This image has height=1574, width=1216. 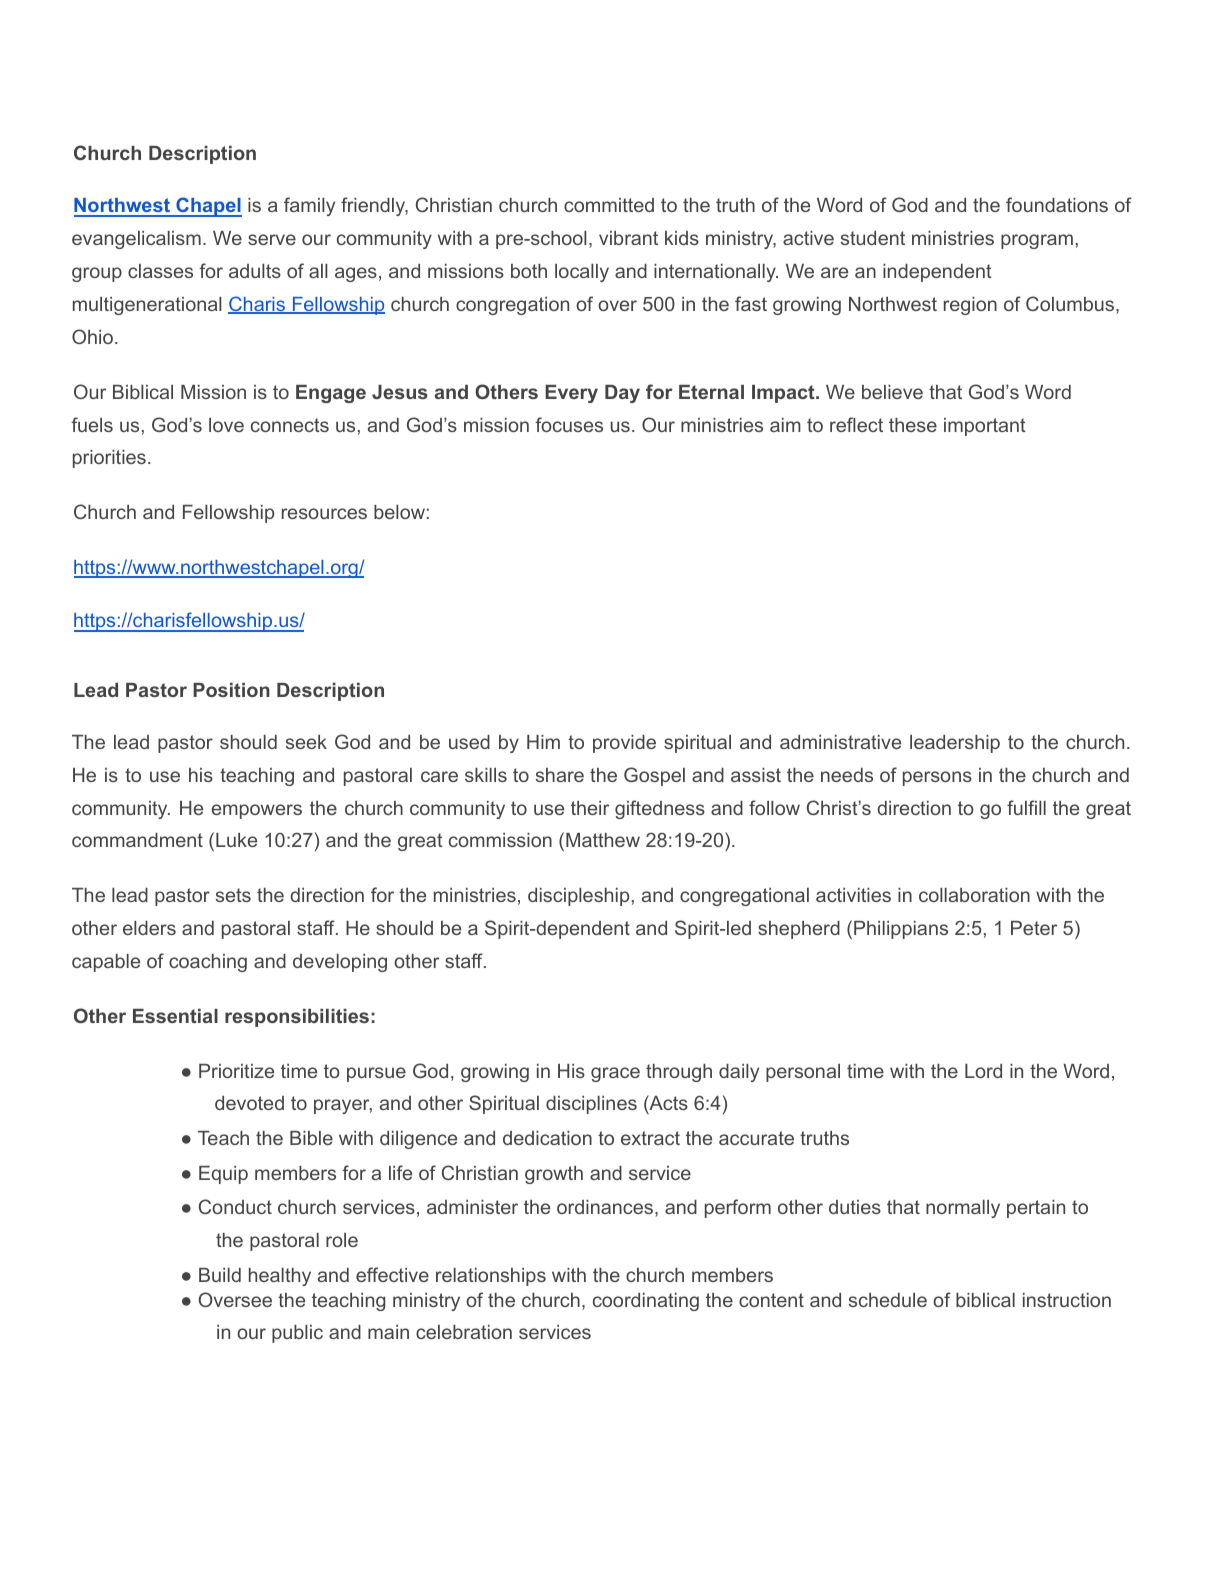 I want to click on Build, so click(x=220, y=1275).
